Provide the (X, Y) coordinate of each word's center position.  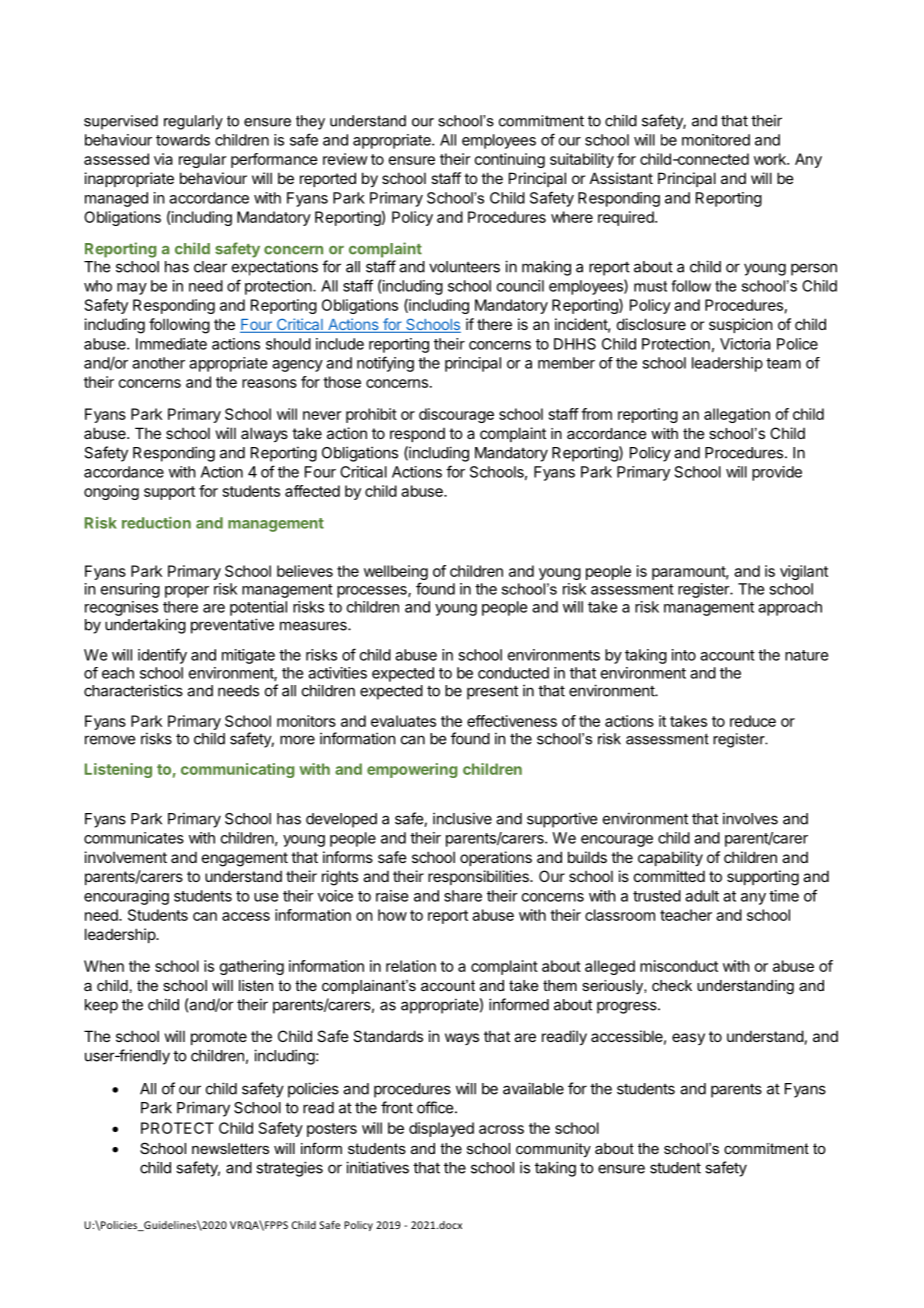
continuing (510, 160)
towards (183, 140)
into (684, 655)
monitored (716, 140)
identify (162, 656)
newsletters (230, 1148)
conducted (513, 673)
